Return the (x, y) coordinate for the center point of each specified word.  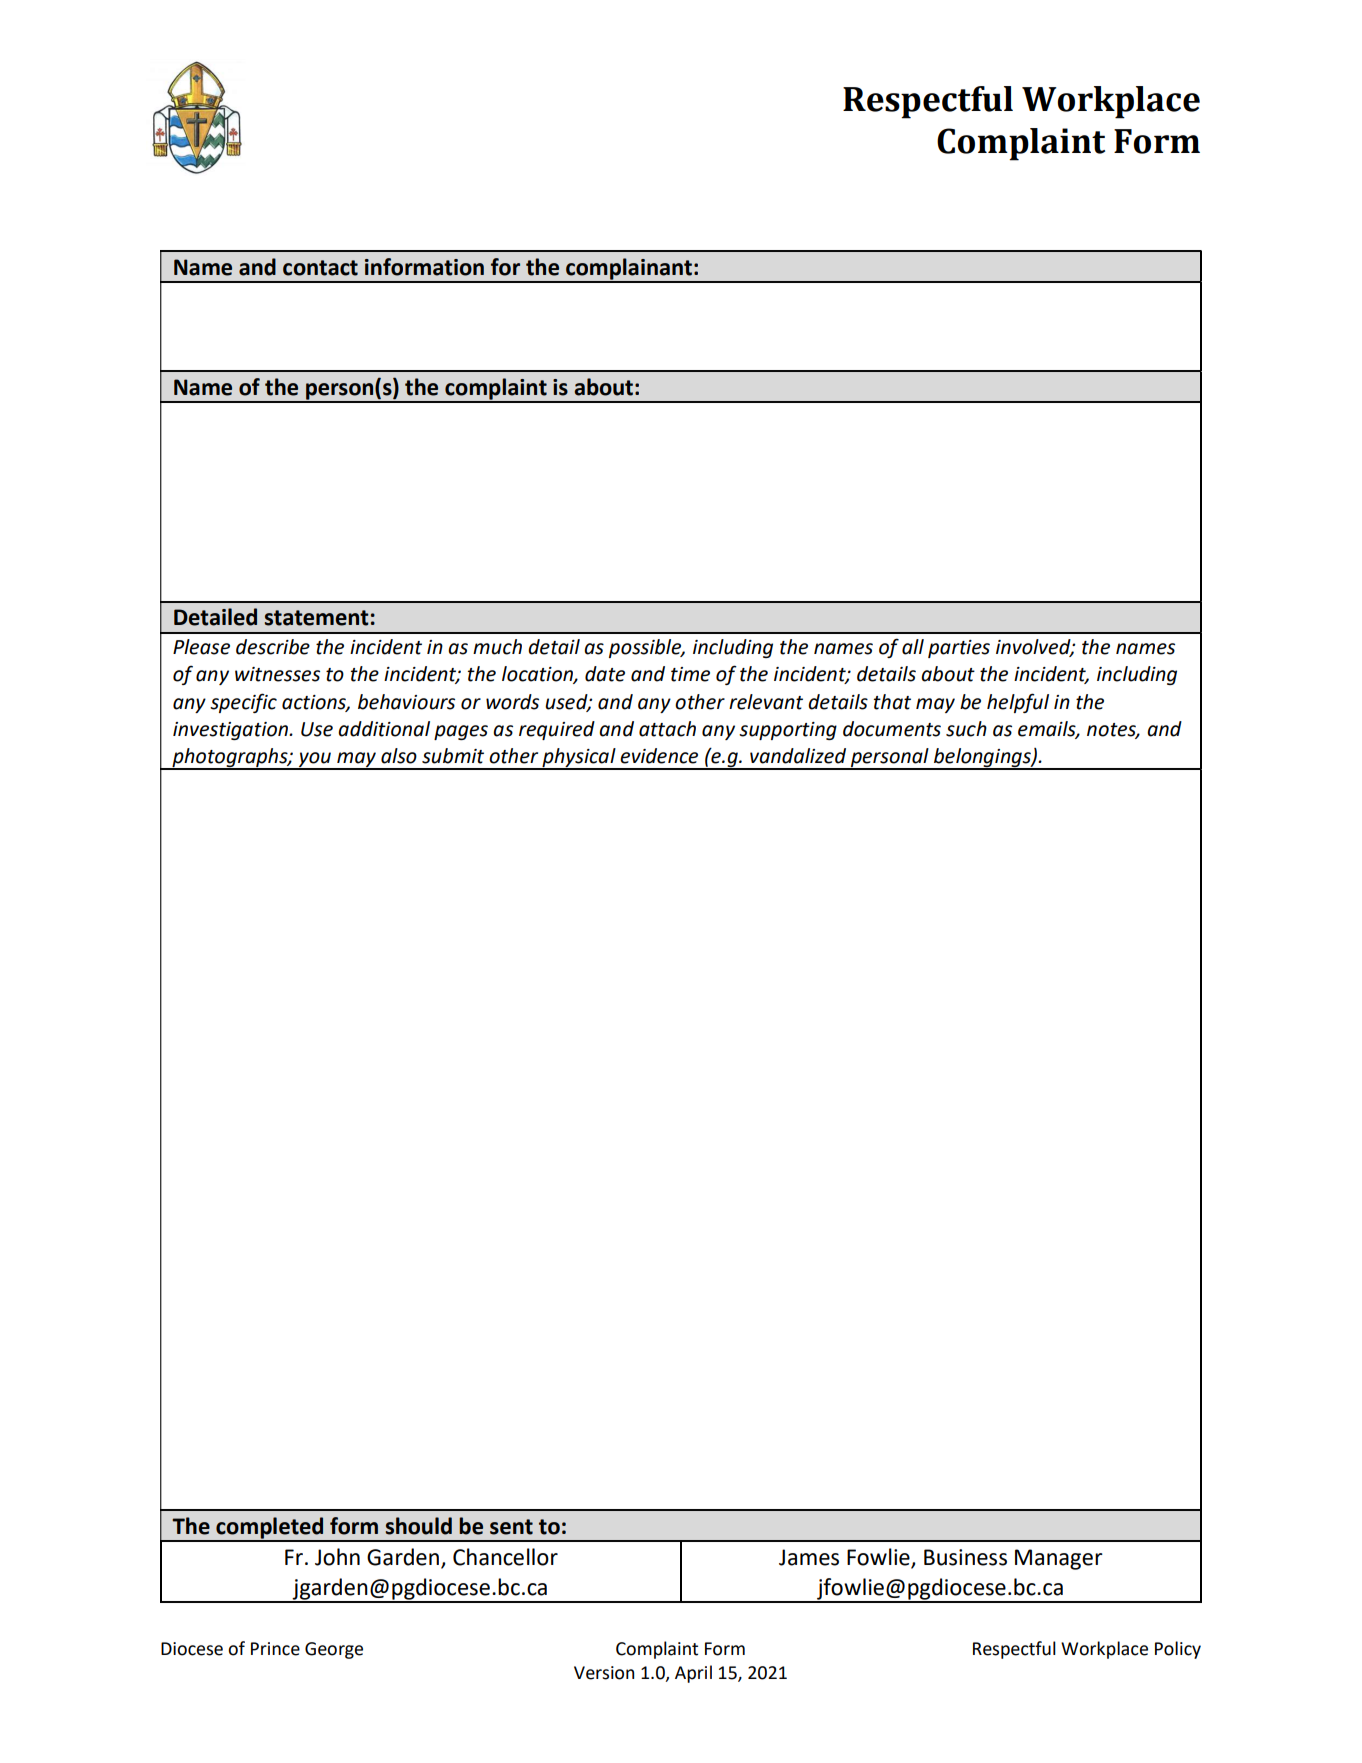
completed (270, 1529)
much (497, 647)
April (693, 1674)
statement (317, 618)
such (966, 729)
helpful (1018, 703)
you (315, 760)
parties (959, 649)
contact (320, 268)
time (690, 674)
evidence (659, 756)
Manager (1059, 1559)
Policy (1178, 1650)
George (334, 1650)
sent (511, 1527)
